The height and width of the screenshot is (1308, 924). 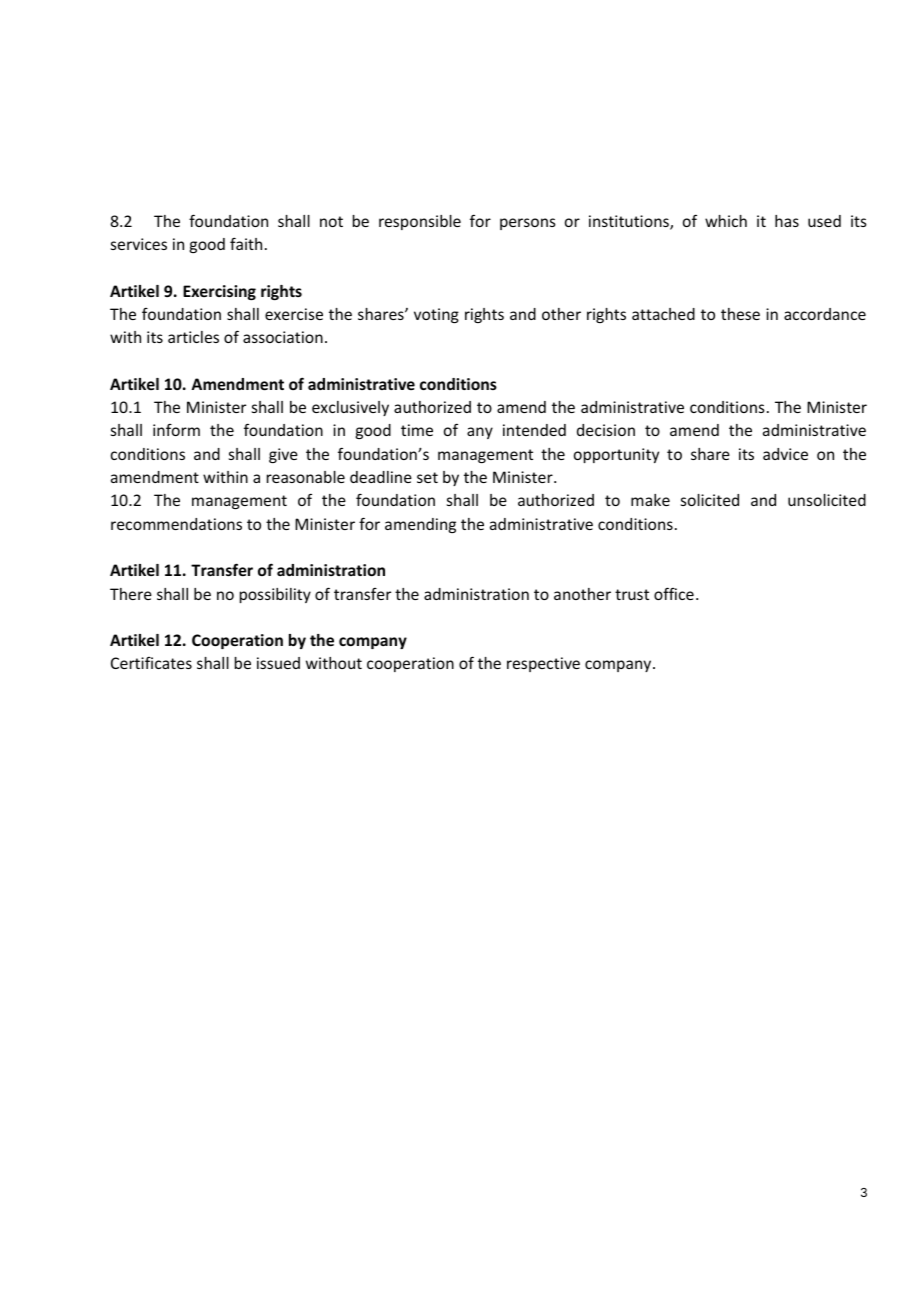 What do you see at coordinates (246, 243) in the screenshot?
I see `faith` at bounding box center [246, 243].
